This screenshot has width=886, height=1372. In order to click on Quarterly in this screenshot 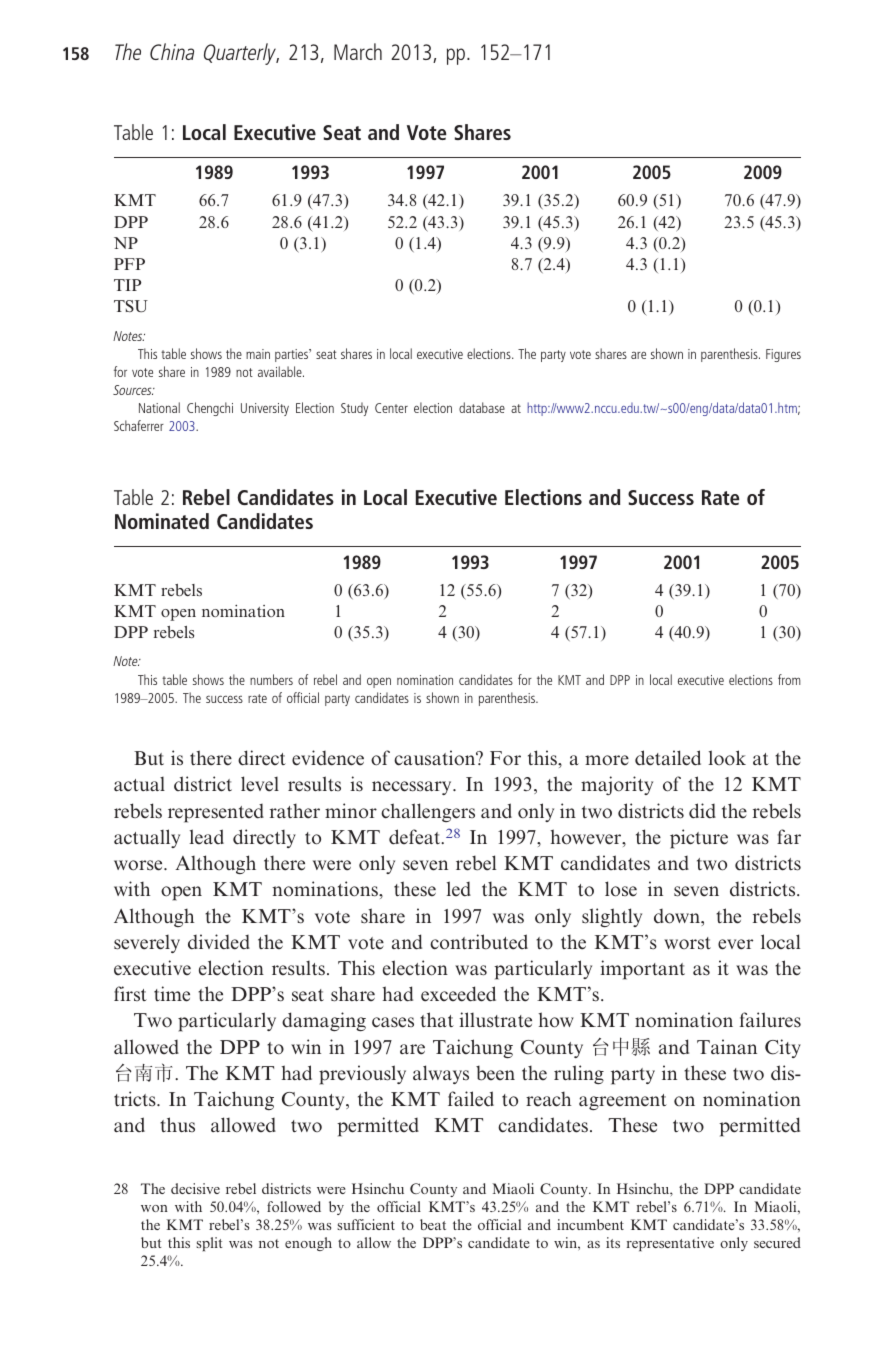, I will do `click(241, 54)`.
